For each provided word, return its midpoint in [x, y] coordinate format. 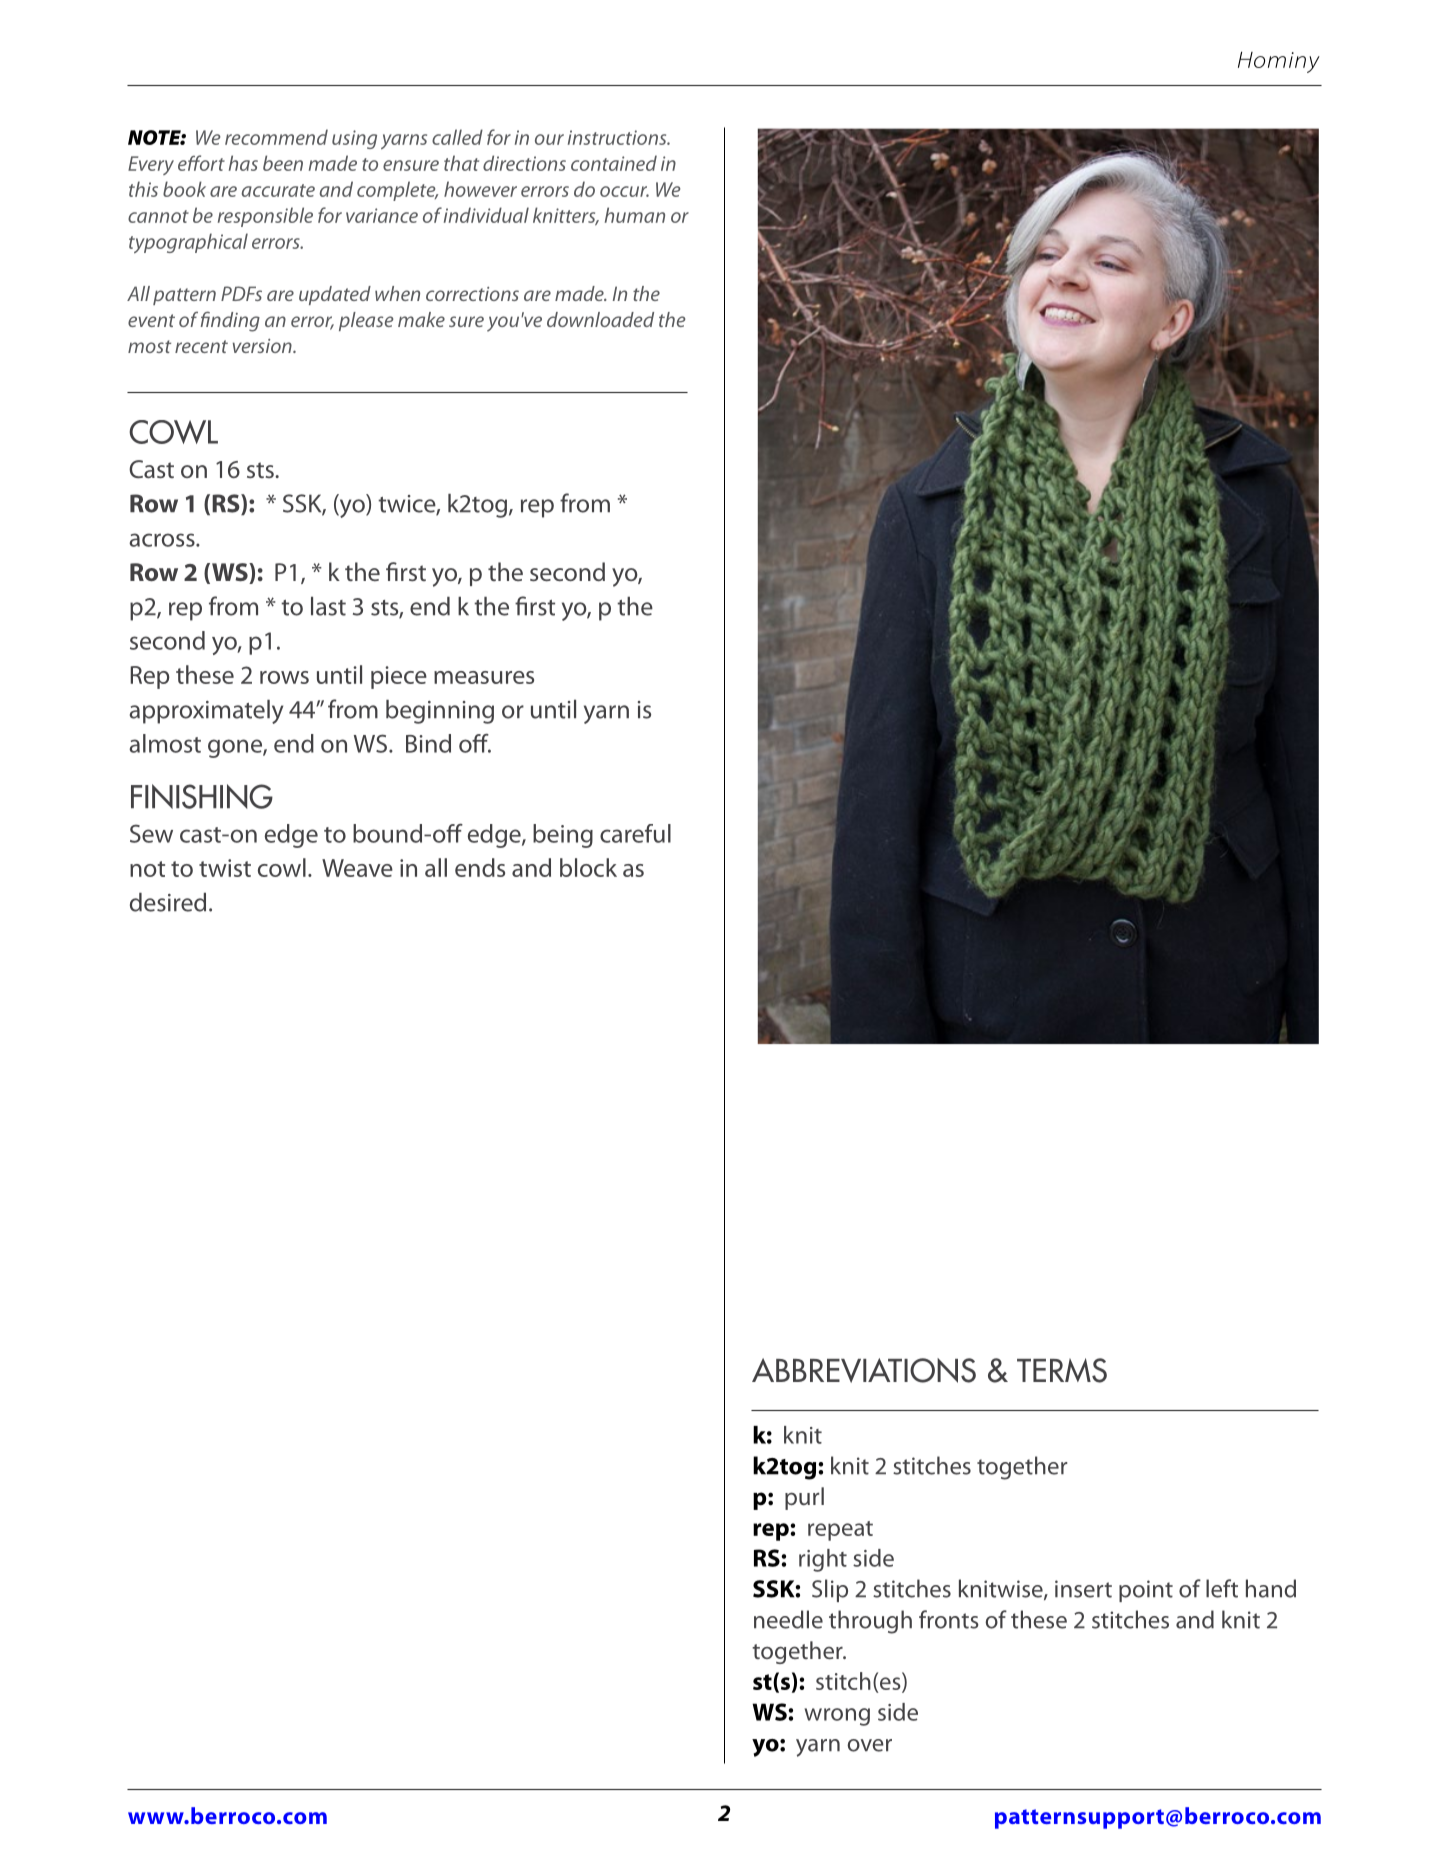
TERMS [1062, 1370]
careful [635, 833]
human [635, 215]
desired [168, 902]
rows [284, 677]
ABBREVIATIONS [864, 1370]
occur [624, 191]
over [869, 1745]
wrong [837, 1717]
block [588, 867]
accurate [278, 190]
